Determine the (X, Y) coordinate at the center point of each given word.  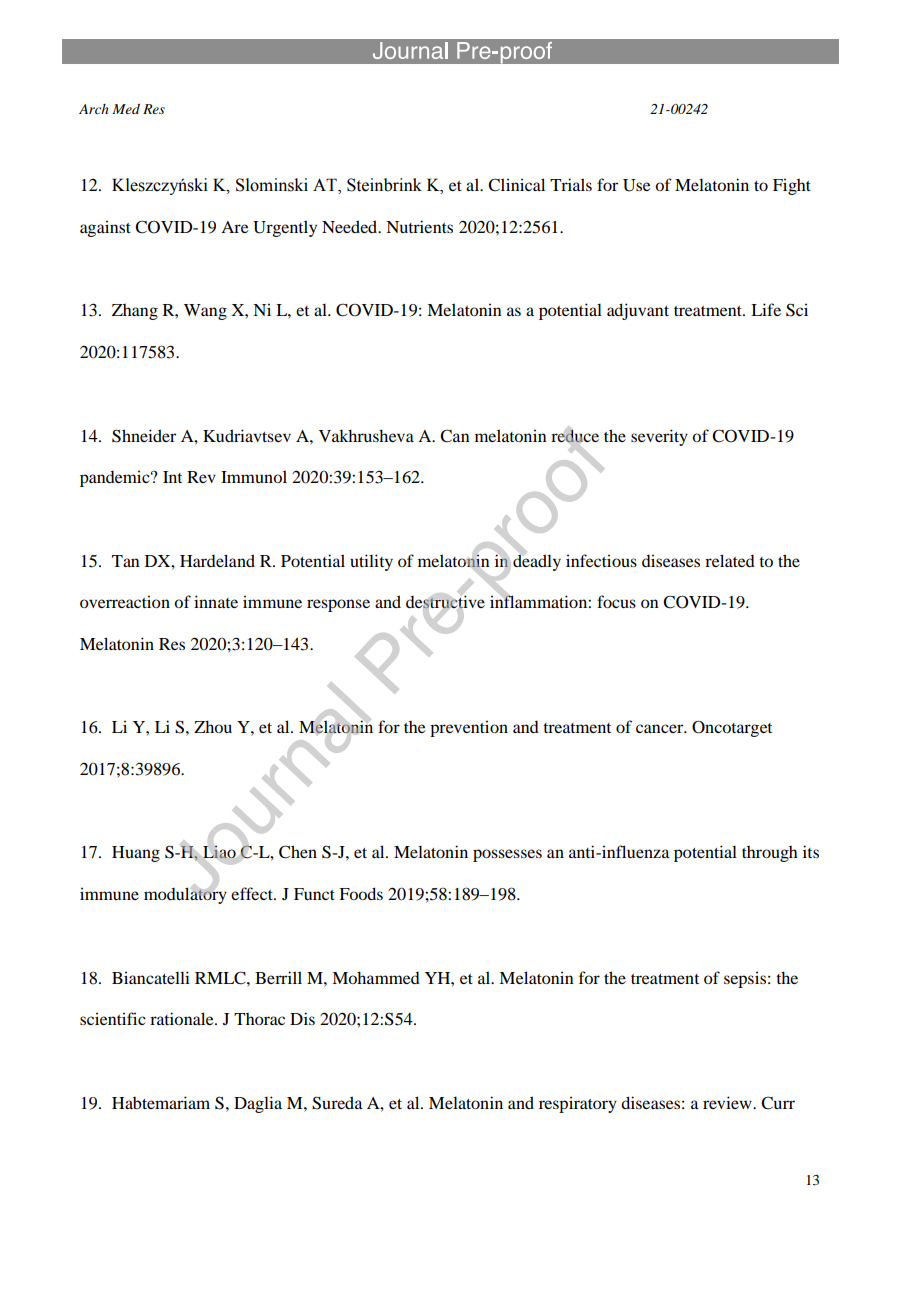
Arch (93, 109)
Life (766, 309)
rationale (183, 1018)
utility (371, 562)
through (770, 854)
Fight (792, 186)
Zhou (213, 726)
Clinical (516, 185)
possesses (507, 855)
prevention (469, 728)
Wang (205, 312)
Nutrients (419, 226)
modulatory (185, 895)
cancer (661, 728)
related (730, 560)
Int (172, 477)
